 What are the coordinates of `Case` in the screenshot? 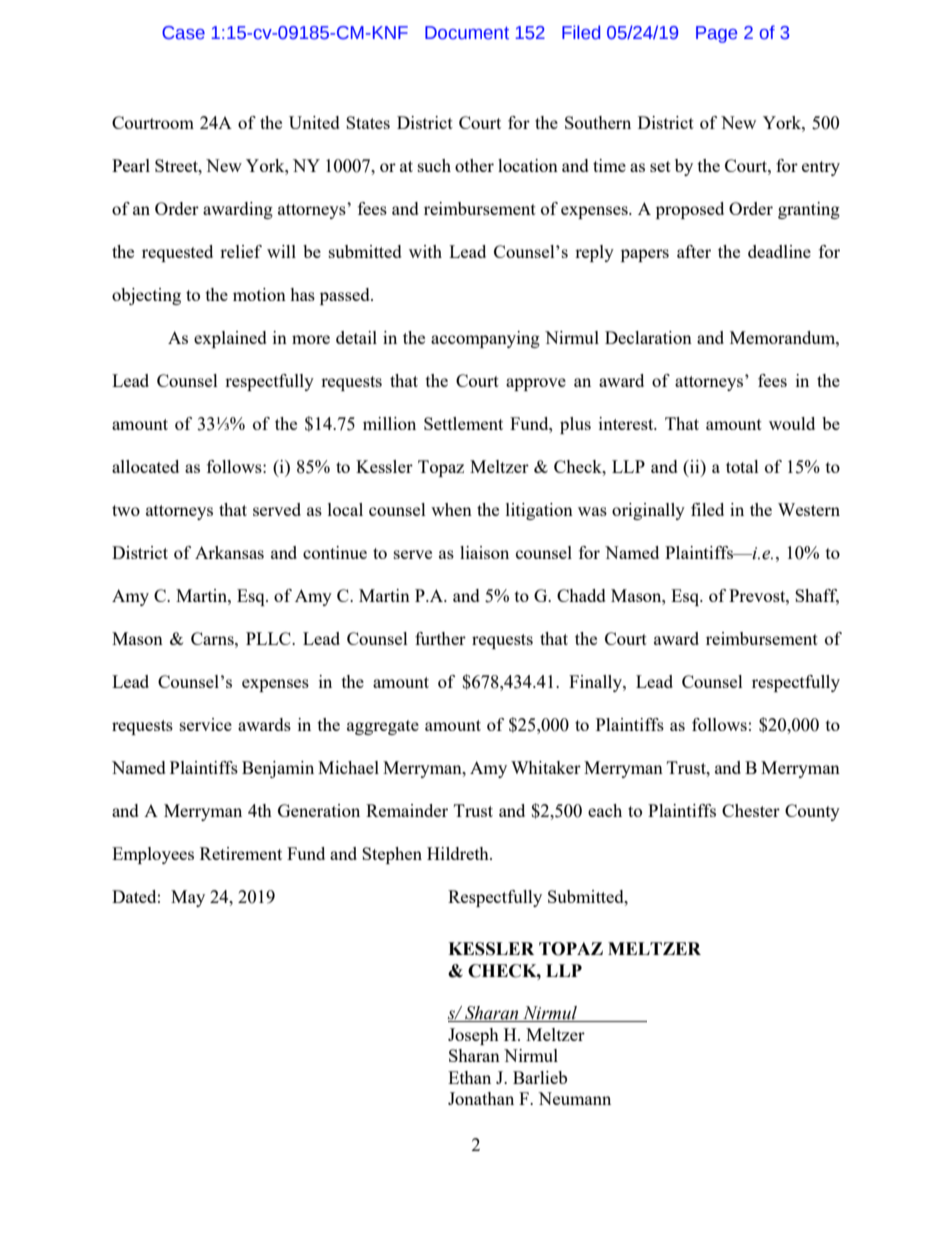 It's located at (183, 33).
